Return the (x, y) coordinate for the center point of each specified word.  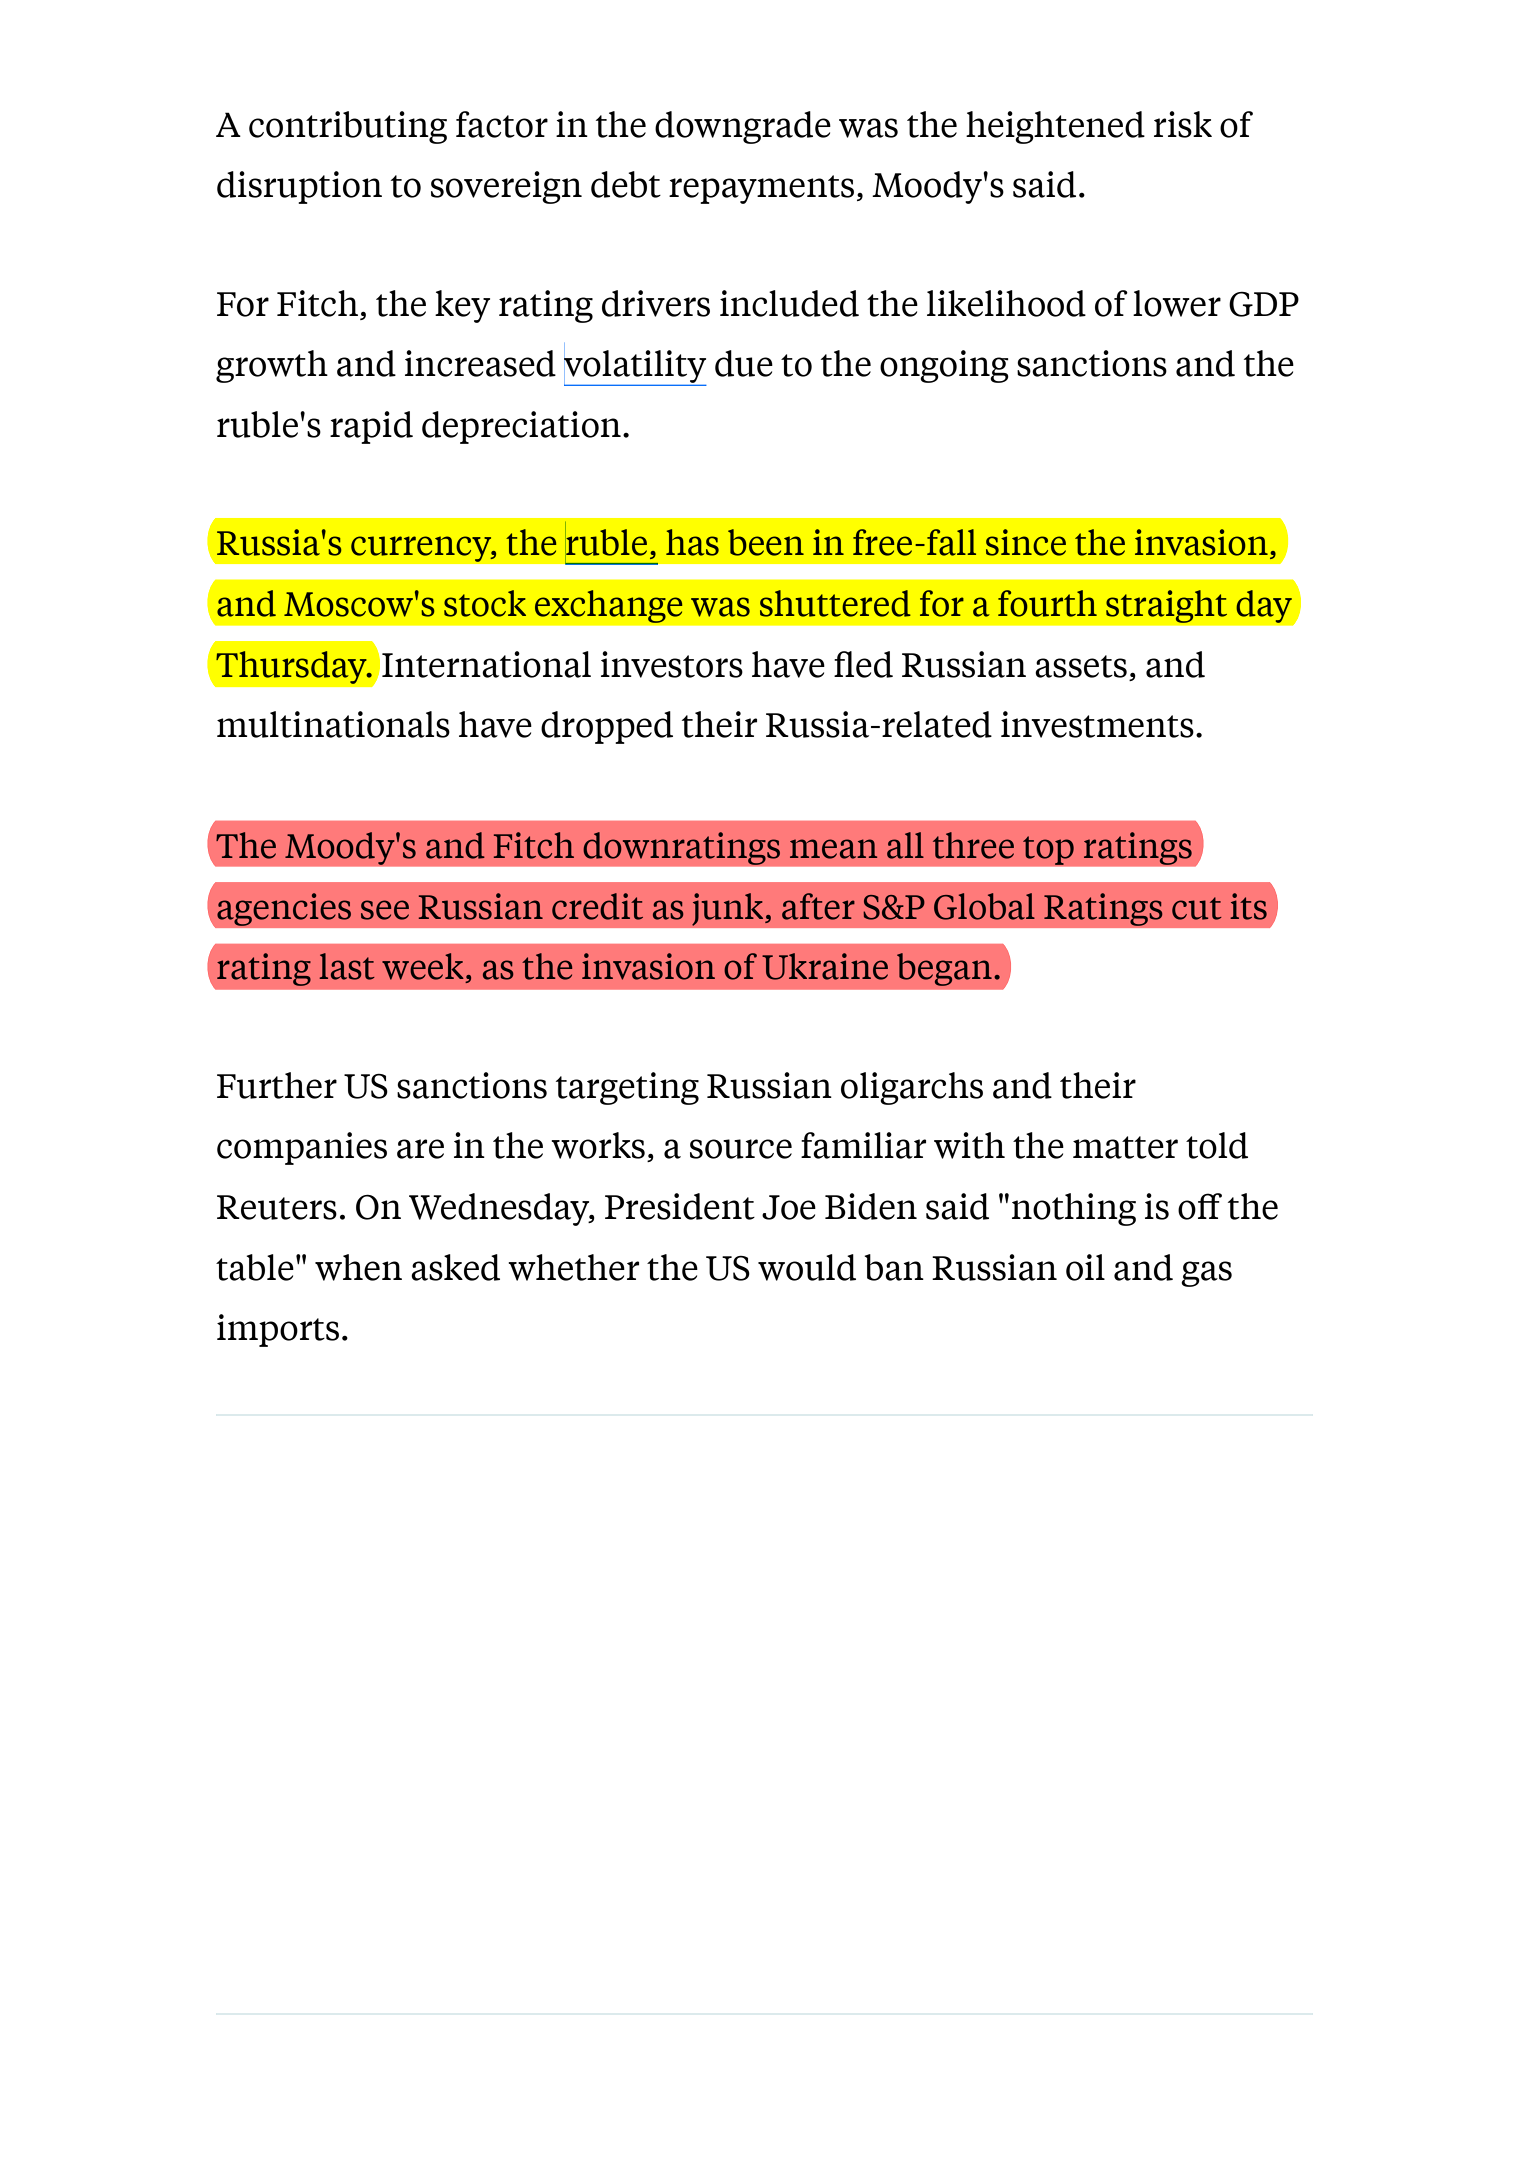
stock (485, 603)
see (385, 910)
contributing (348, 127)
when (358, 1267)
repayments (761, 189)
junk (729, 909)
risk (1183, 124)
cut (1197, 908)
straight (1166, 606)
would (807, 1267)
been (766, 542)
